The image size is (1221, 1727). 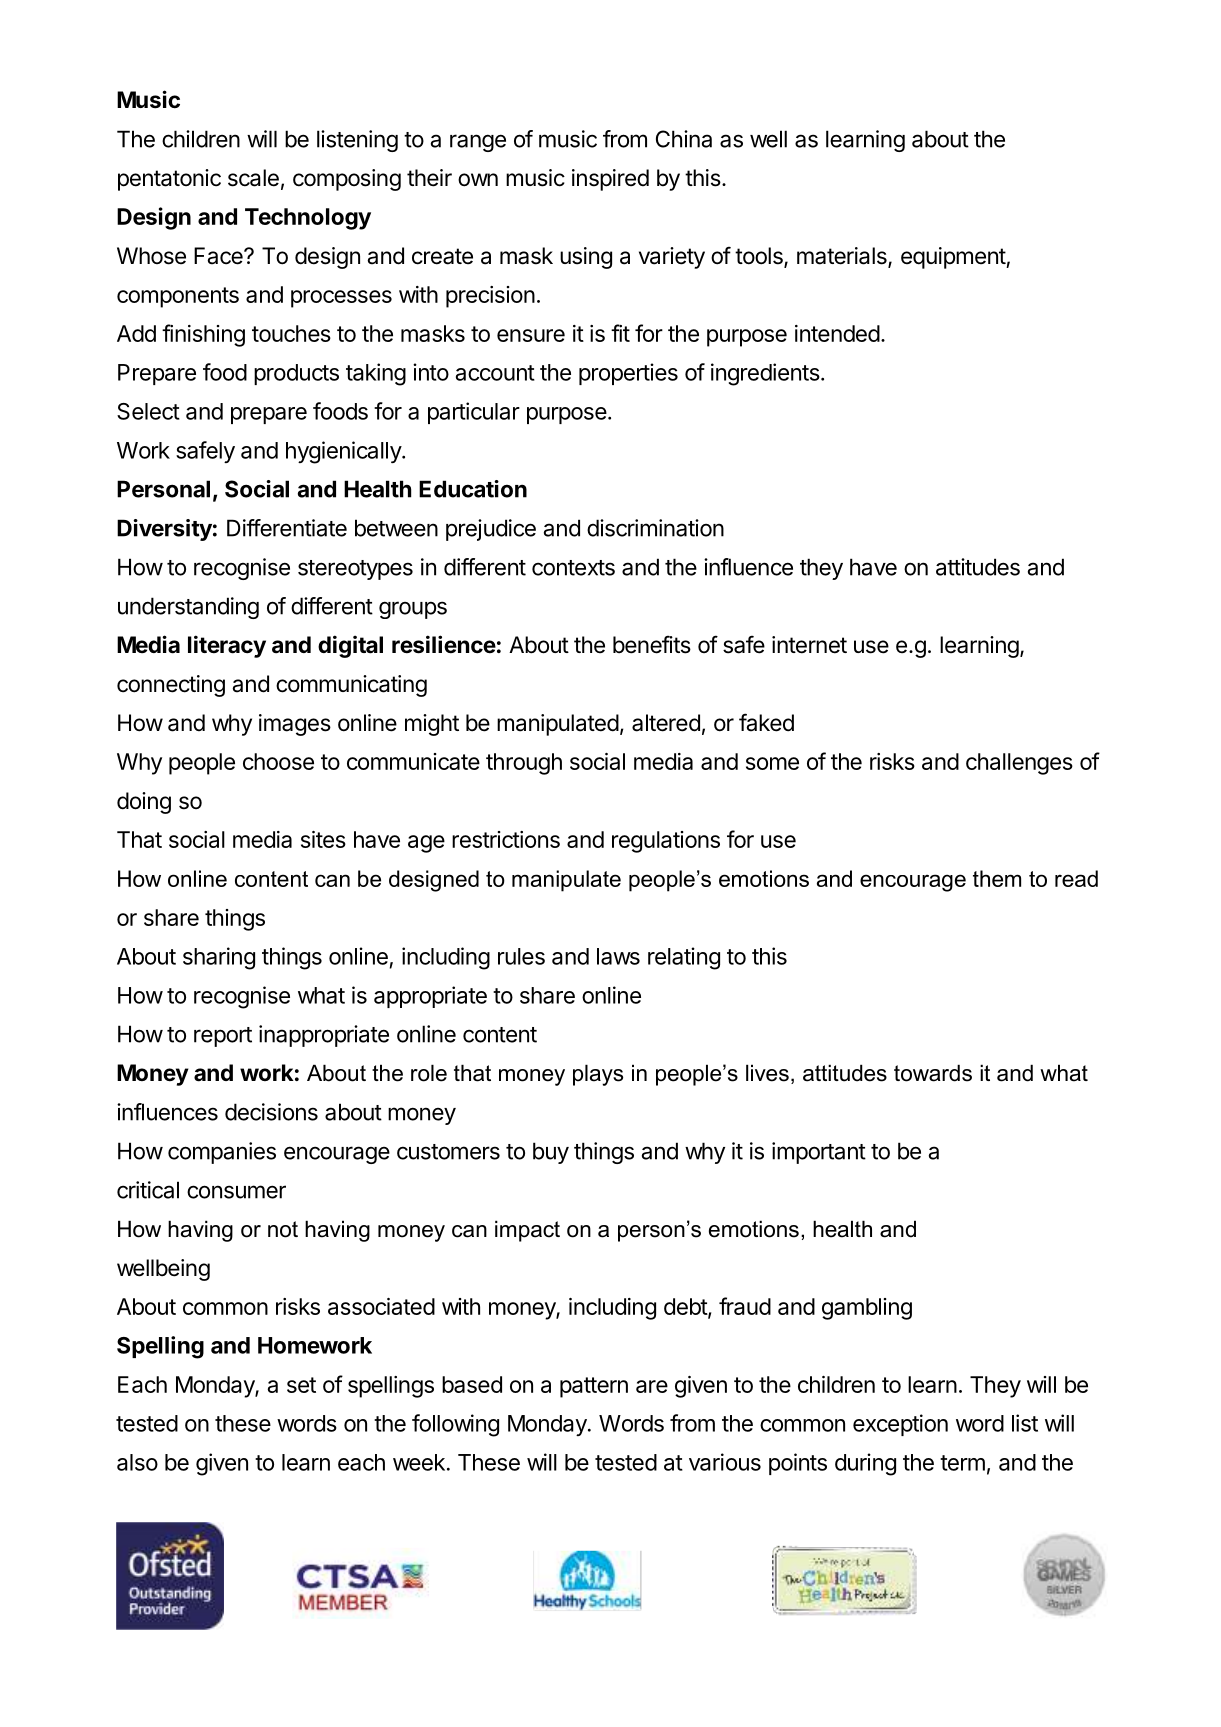 What do you see at coordinates (954, 258) in the screenshot?
I see `equipment` at bounding box center [954, 258].
